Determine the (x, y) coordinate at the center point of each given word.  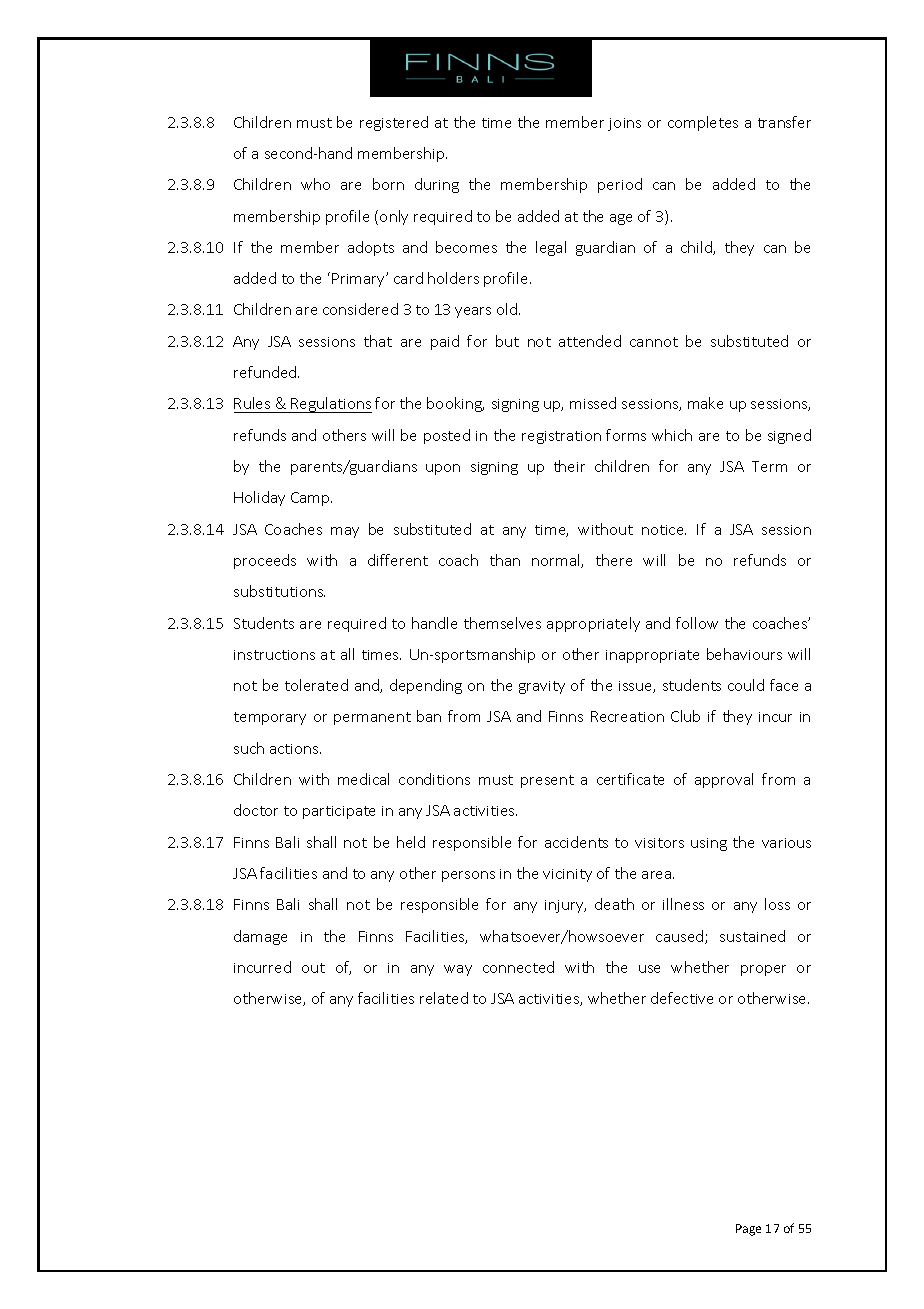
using (709, 844)
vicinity (567, 875)
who (315, 184)
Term (769, 466)
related (444, 998)
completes (703, 123)
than (505, 560)
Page (748, 1230)
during (437, 185)
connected (518, 967)
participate (339, 812)
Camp (311, 499)
